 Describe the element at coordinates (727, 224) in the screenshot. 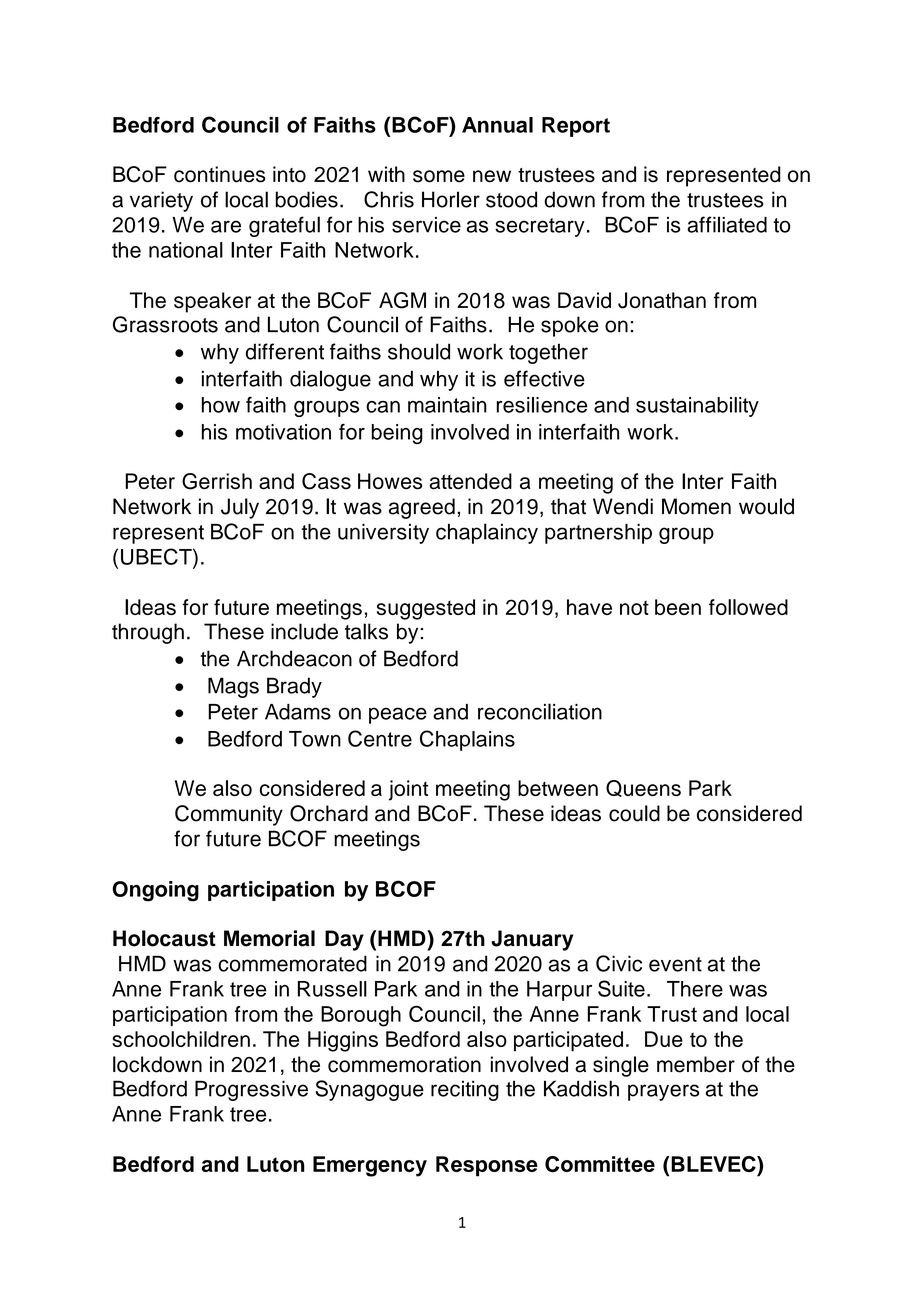

I see `affiliated` at that location.
